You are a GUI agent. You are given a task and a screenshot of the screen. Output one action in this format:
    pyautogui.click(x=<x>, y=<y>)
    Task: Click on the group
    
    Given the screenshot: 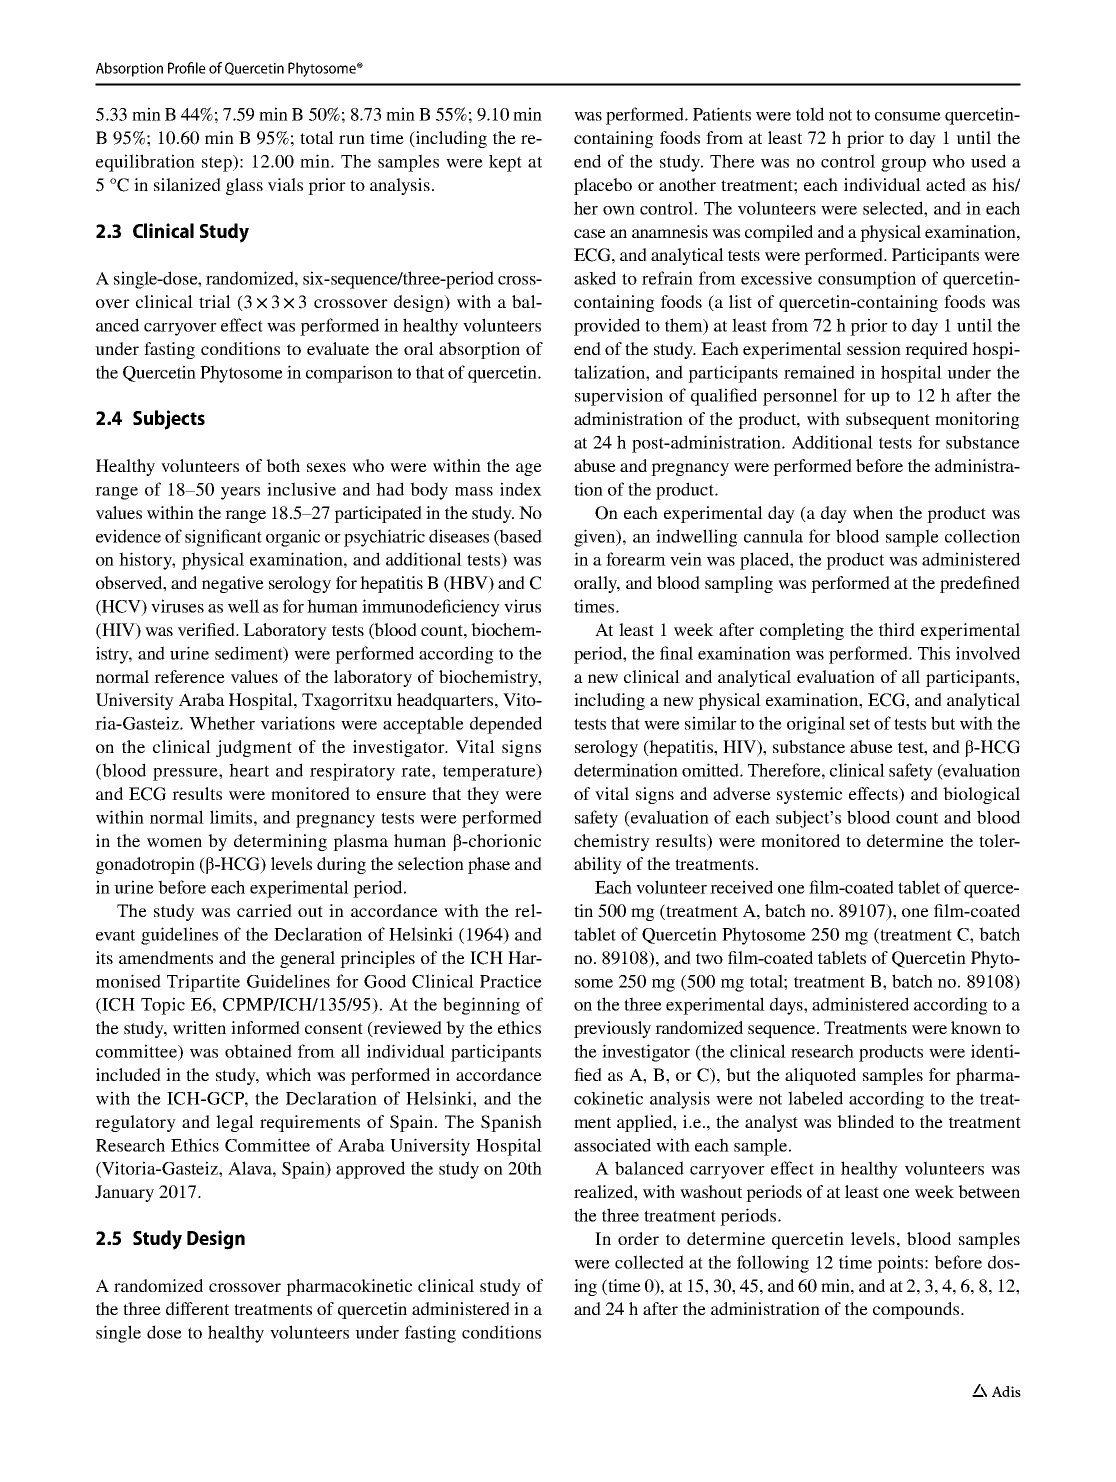 What is the action you would take?
    pyautogui.click(x=903, y=165)
